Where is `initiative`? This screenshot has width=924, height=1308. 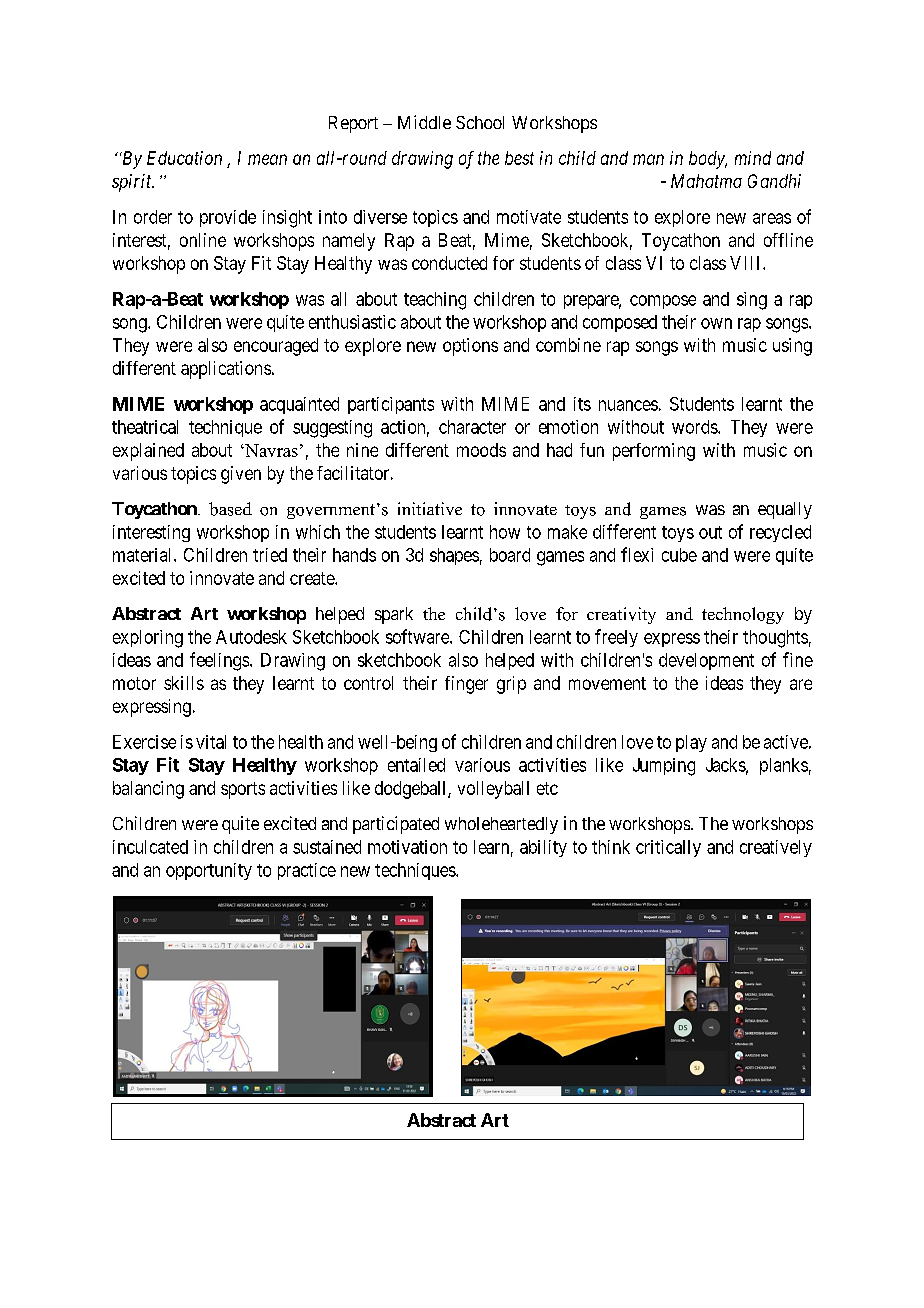 initiative is located at coordinates (430, 508).
